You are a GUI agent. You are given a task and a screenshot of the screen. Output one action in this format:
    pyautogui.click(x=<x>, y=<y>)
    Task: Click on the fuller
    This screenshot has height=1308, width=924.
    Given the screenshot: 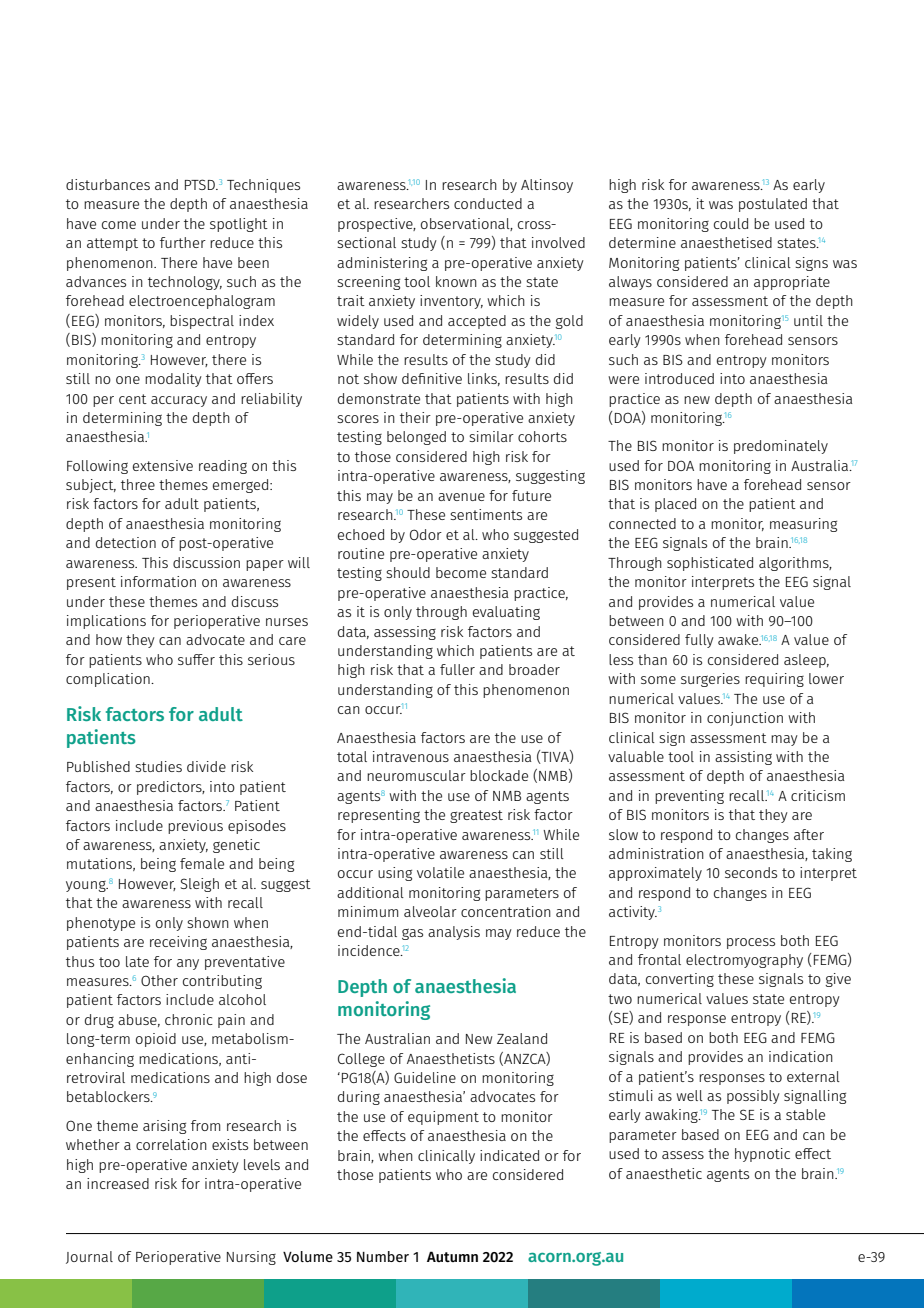 What is the action you would take?
    pyautogui.click(x=457, y=669)
